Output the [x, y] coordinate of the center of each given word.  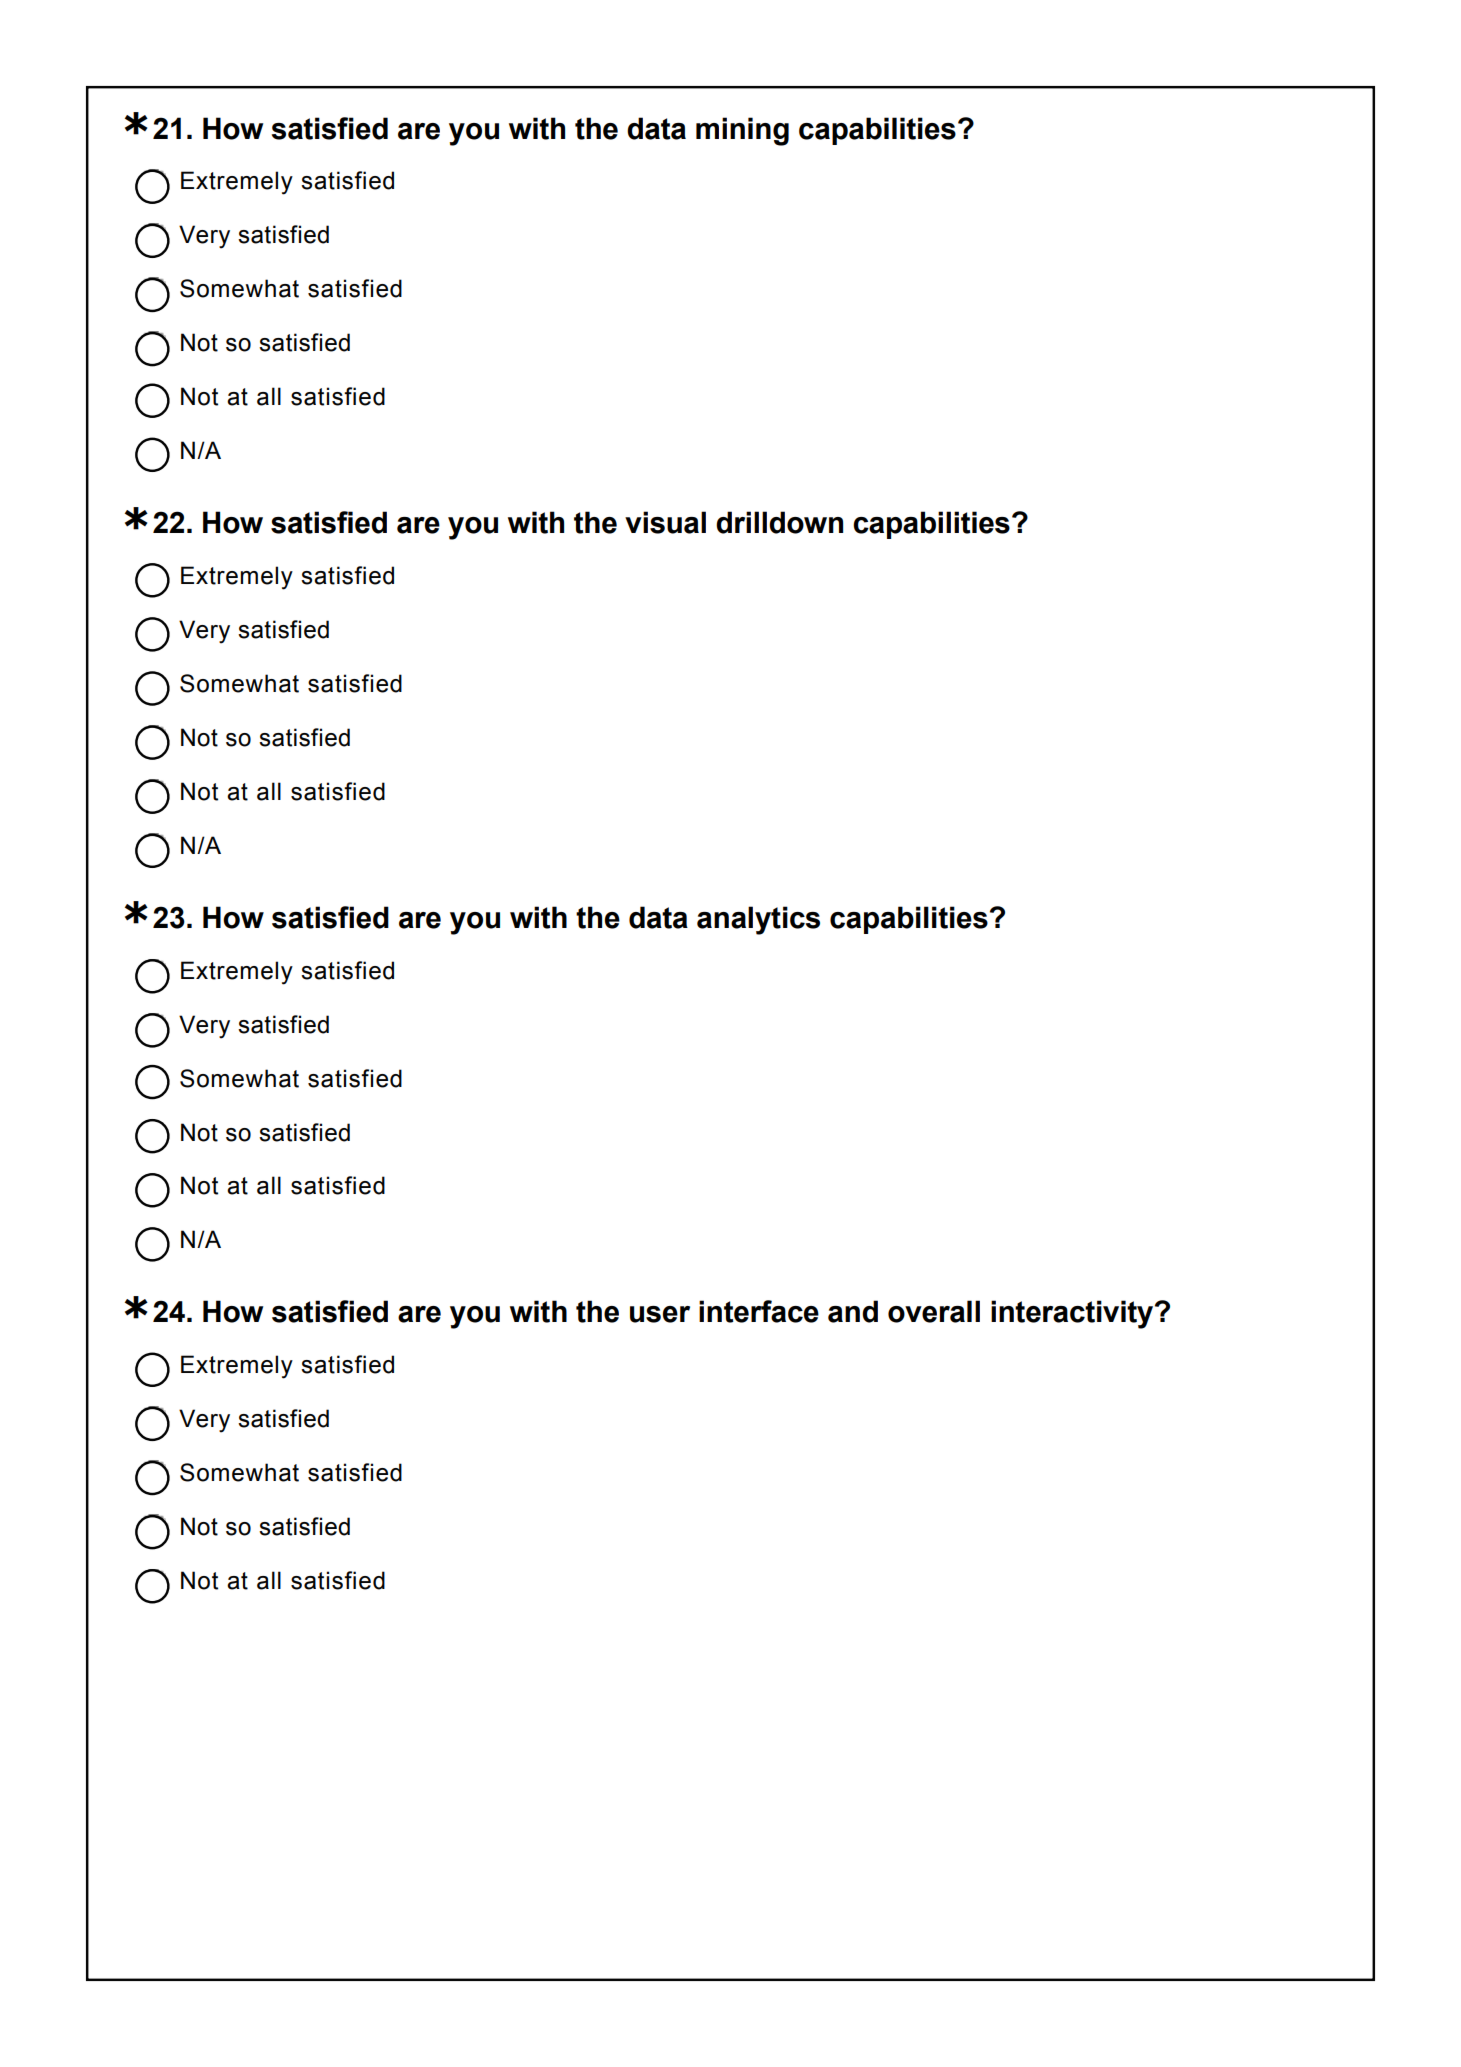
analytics [758, 920]
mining [742, 131]
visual [665, 522]
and [853, 1311]
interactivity [1073, 1314]
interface [759, 1311]
